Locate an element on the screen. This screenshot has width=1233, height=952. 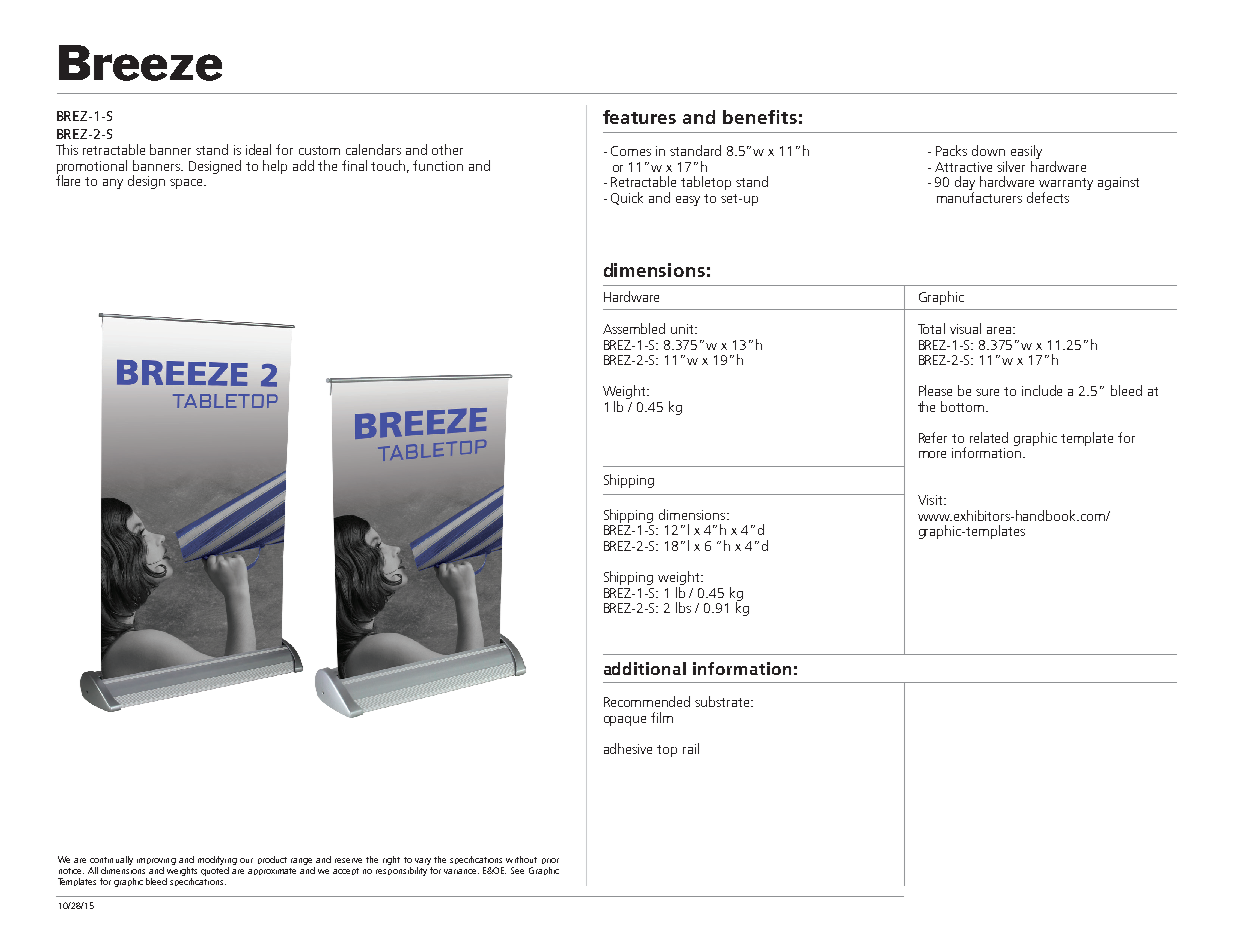
Comes is located at coordinates (631, 151).
